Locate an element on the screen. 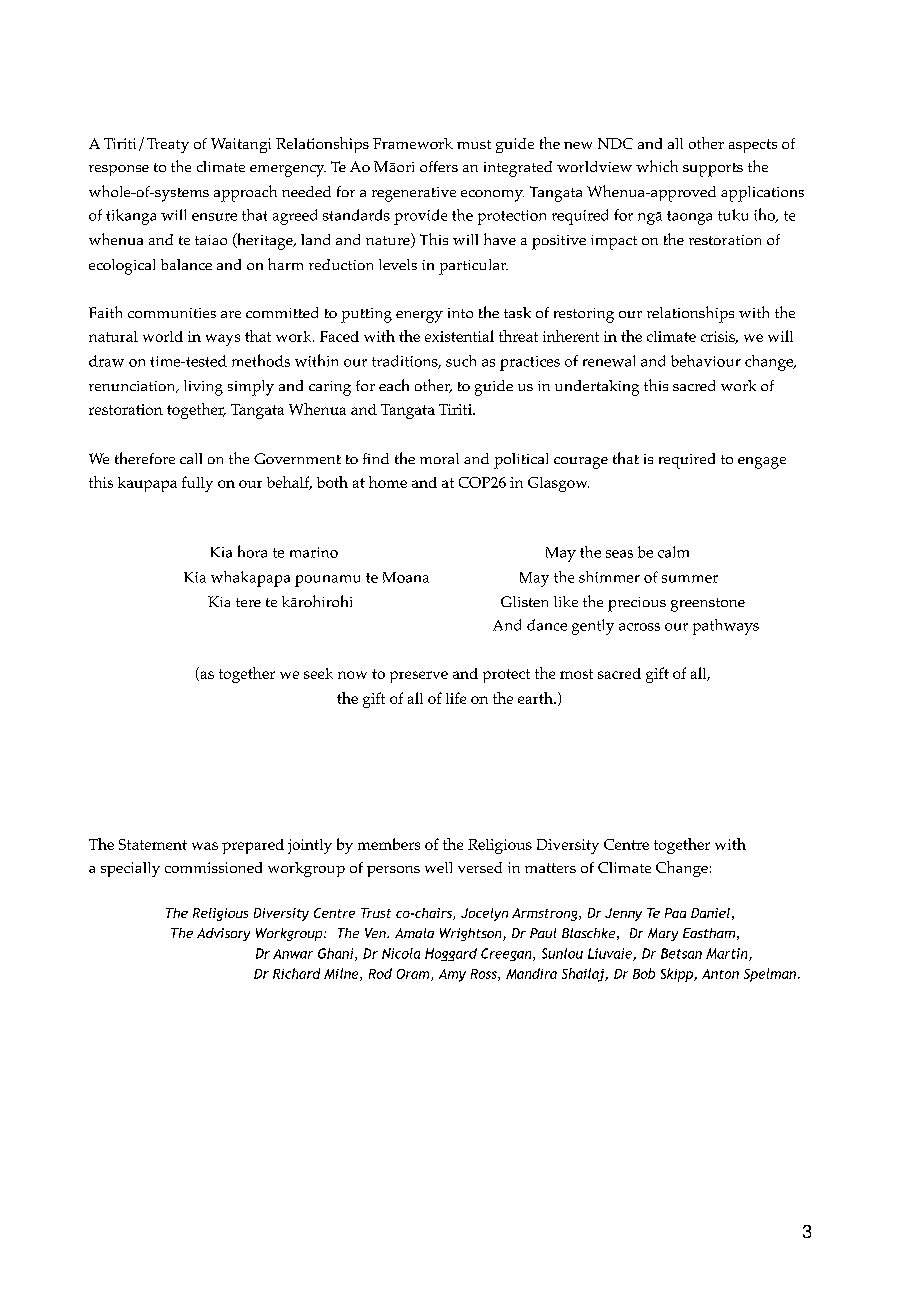 The image size is (924, 1308). call is located at coordinates (191, 458).
